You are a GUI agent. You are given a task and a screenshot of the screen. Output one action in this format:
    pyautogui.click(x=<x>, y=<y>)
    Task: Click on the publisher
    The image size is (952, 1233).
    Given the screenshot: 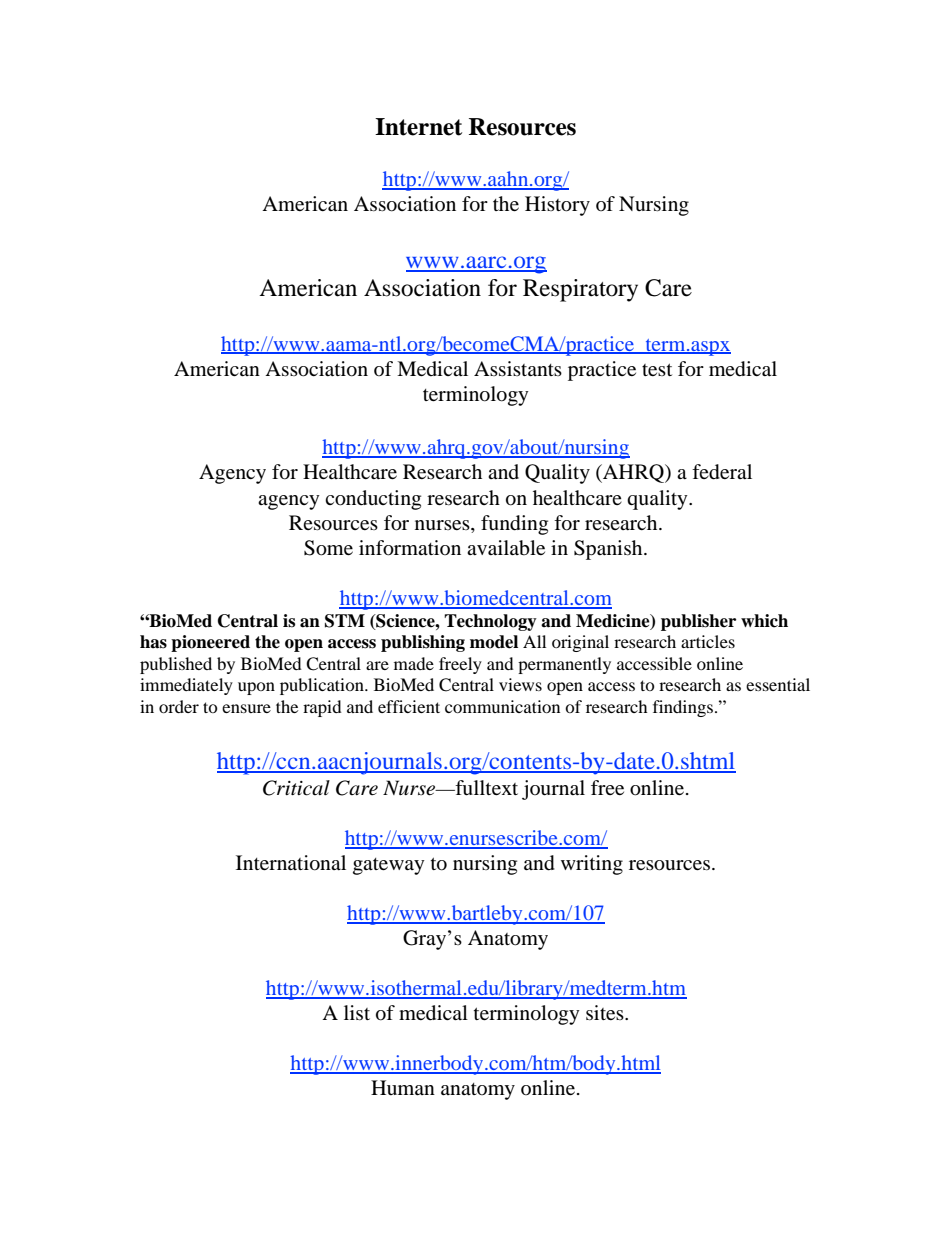 What is the action you would take?
    pyautogui.click(x=698, y=622)
